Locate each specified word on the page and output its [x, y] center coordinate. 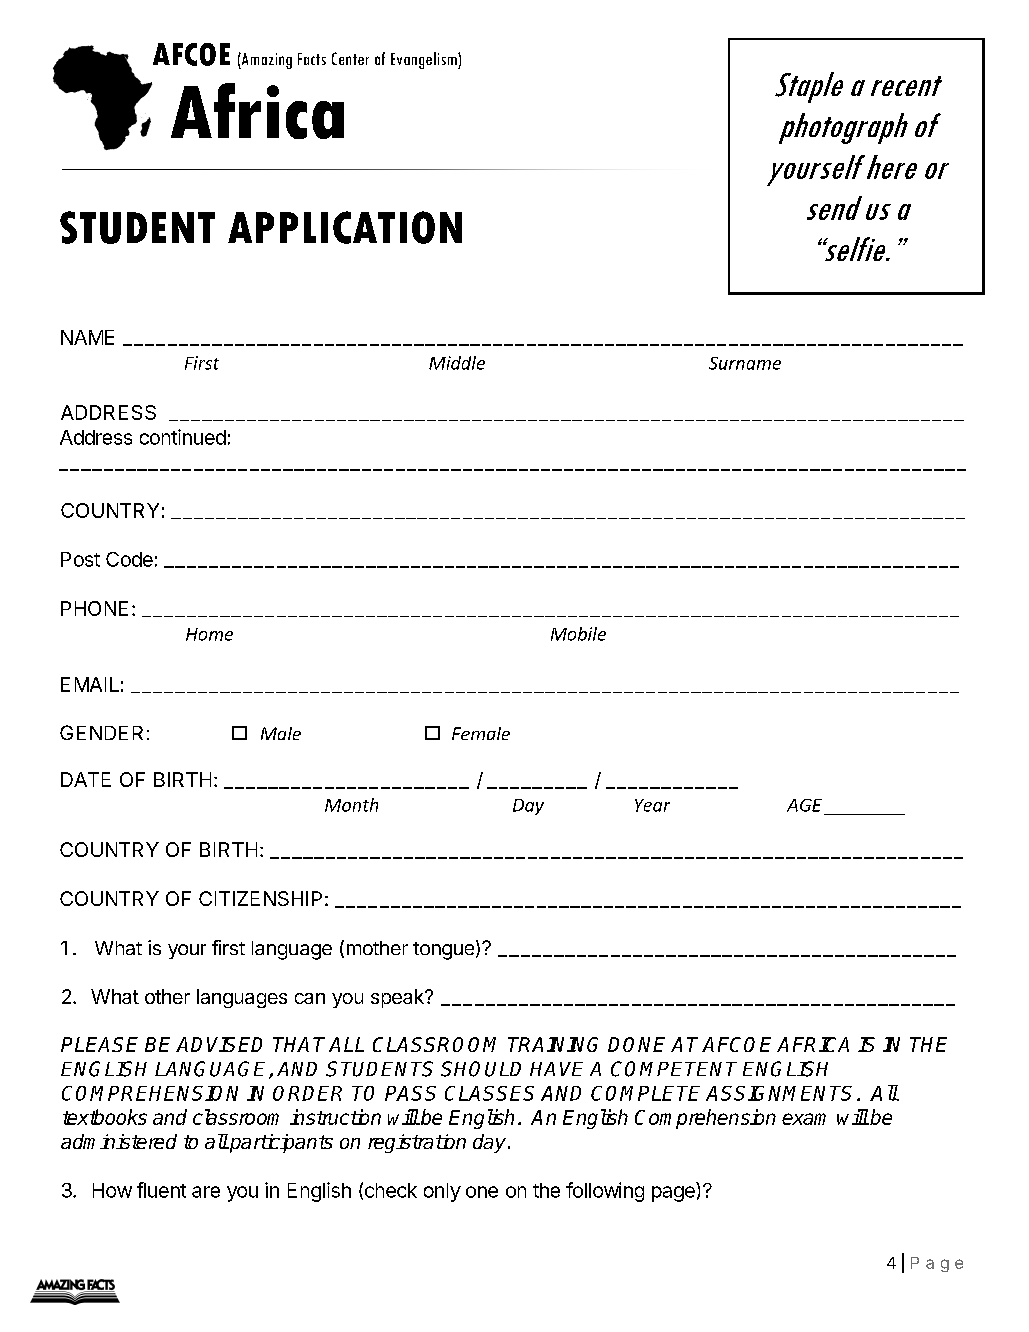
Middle [457, 363]
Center [350, 58]
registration [417, 1143]
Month [351, 805]
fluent [161, 1190]
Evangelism [425, 60]
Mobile [578, 634]
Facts [312, 59]
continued [183, 437]
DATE [86, 779]
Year [652, 805]
